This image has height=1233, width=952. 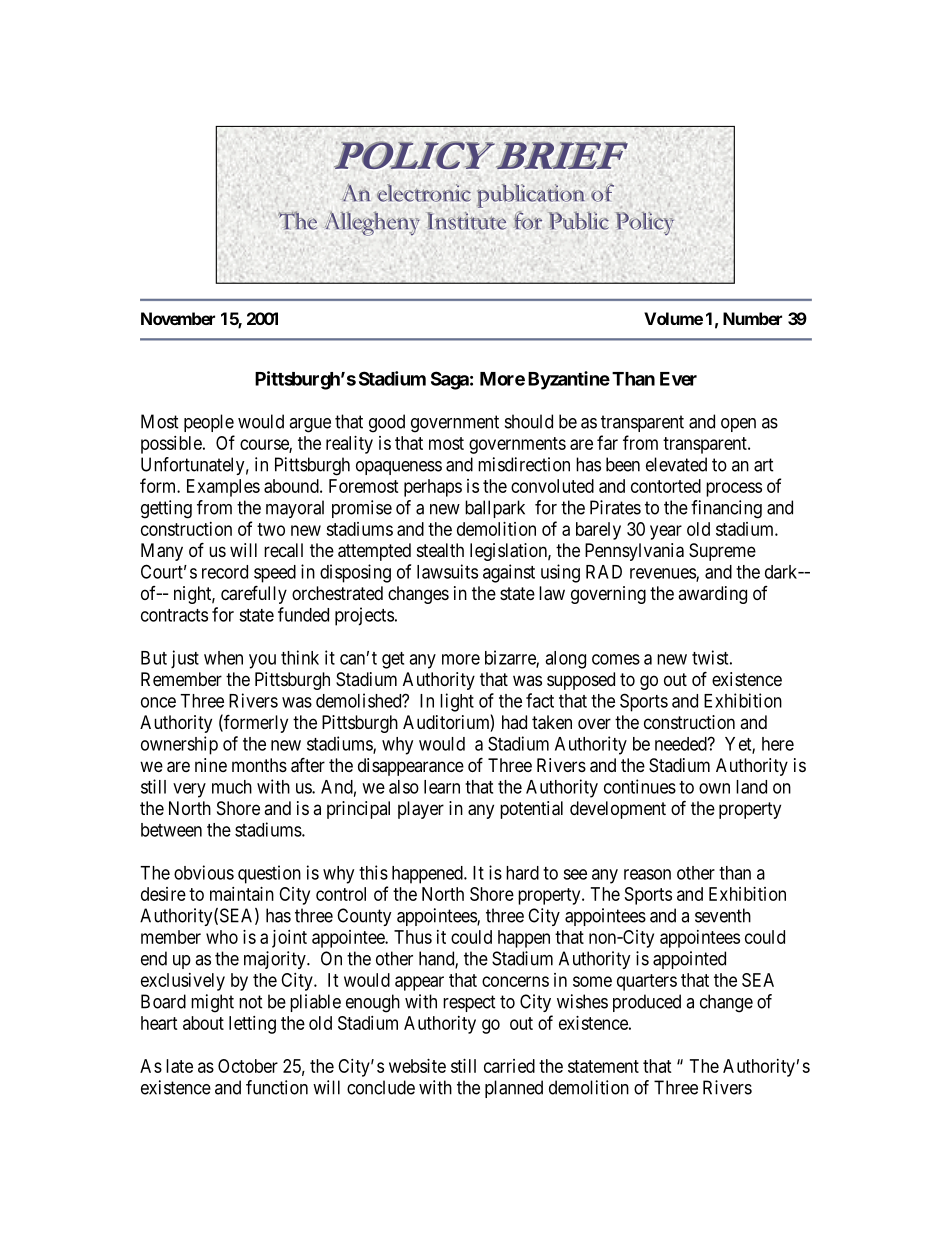 I want to click on carried, so click(x=509, y=1066).
